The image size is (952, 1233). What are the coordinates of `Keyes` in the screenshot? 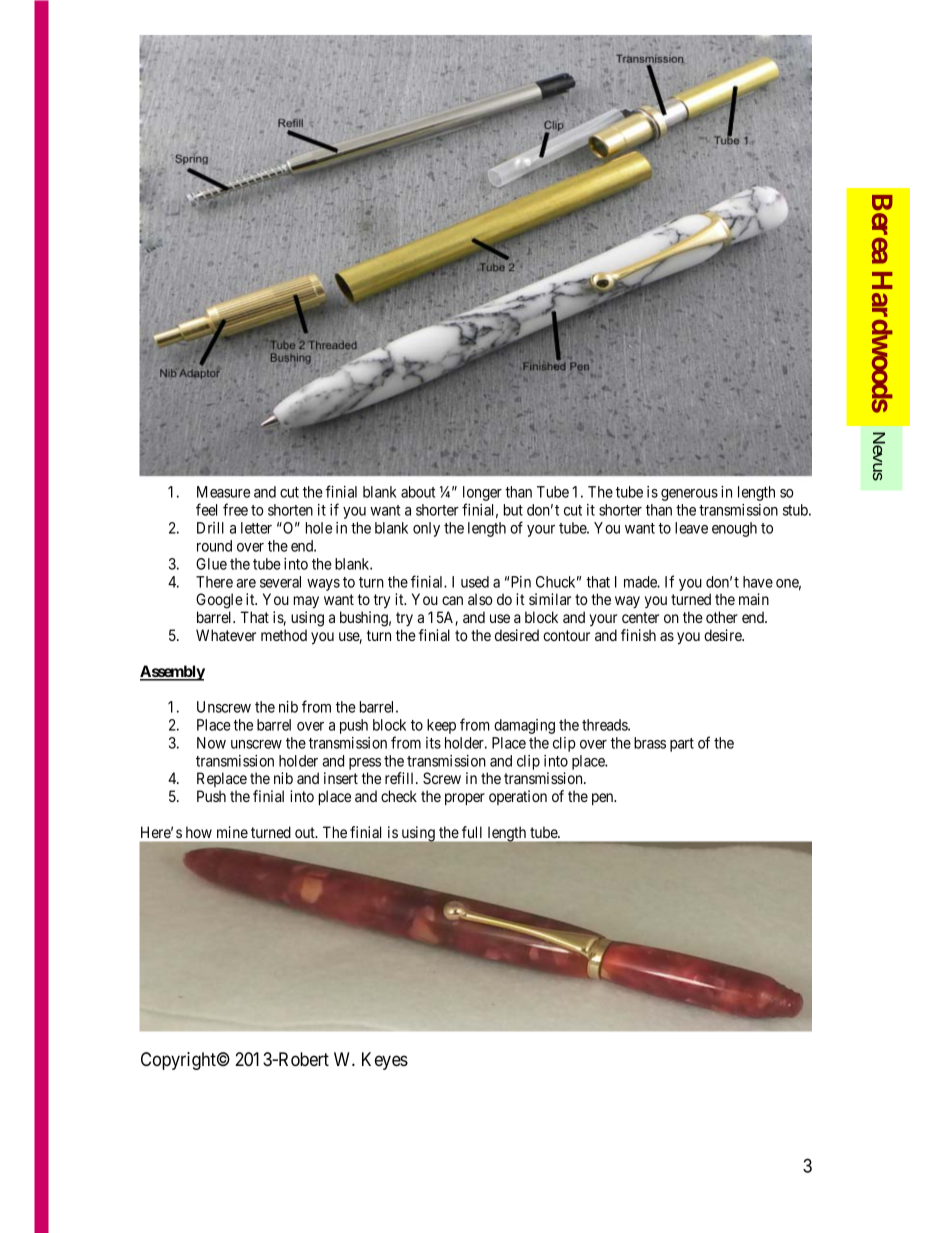 It's located at (385, 1061).
